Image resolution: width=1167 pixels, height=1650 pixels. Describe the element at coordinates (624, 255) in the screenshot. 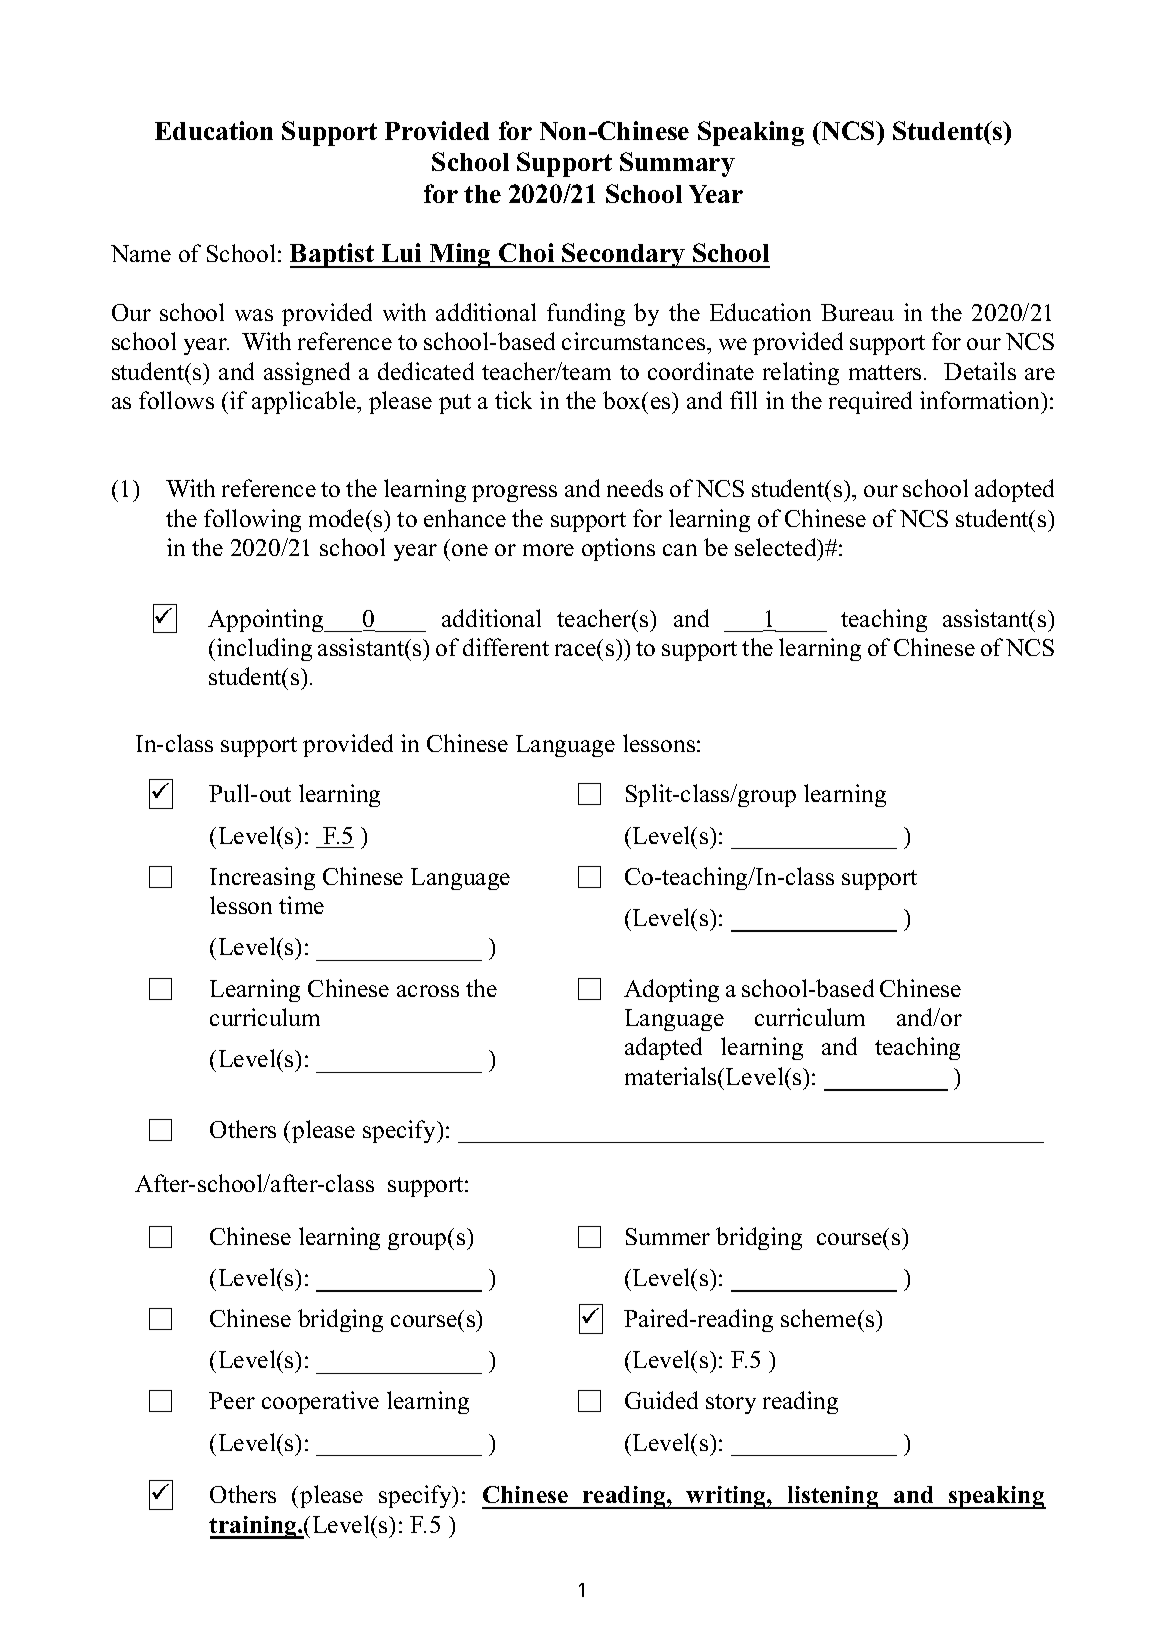

I see `Secondary` at that location.
